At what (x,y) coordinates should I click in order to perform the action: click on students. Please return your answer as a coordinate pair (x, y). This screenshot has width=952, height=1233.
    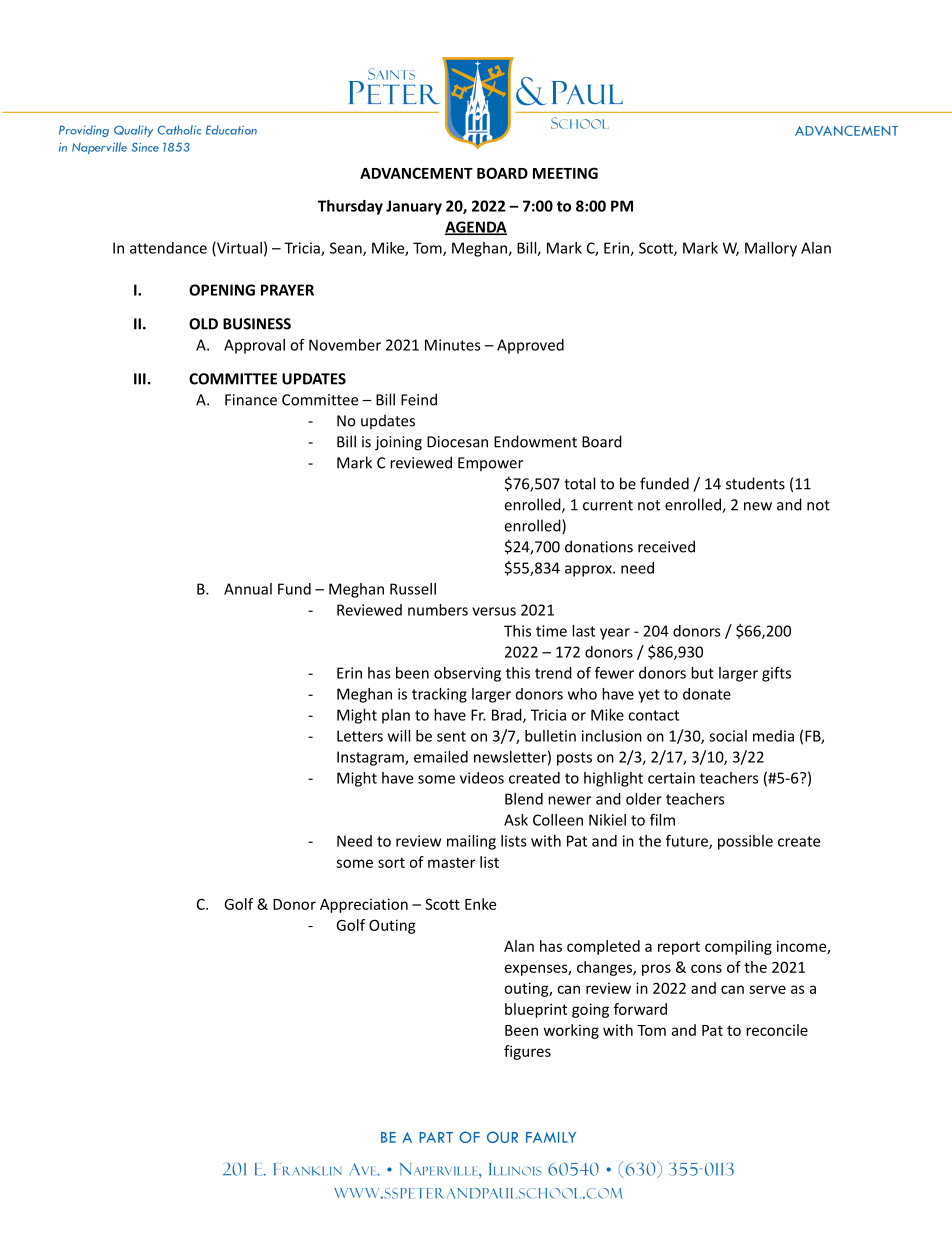
    Looking at the image, I should click on (755, 483).
